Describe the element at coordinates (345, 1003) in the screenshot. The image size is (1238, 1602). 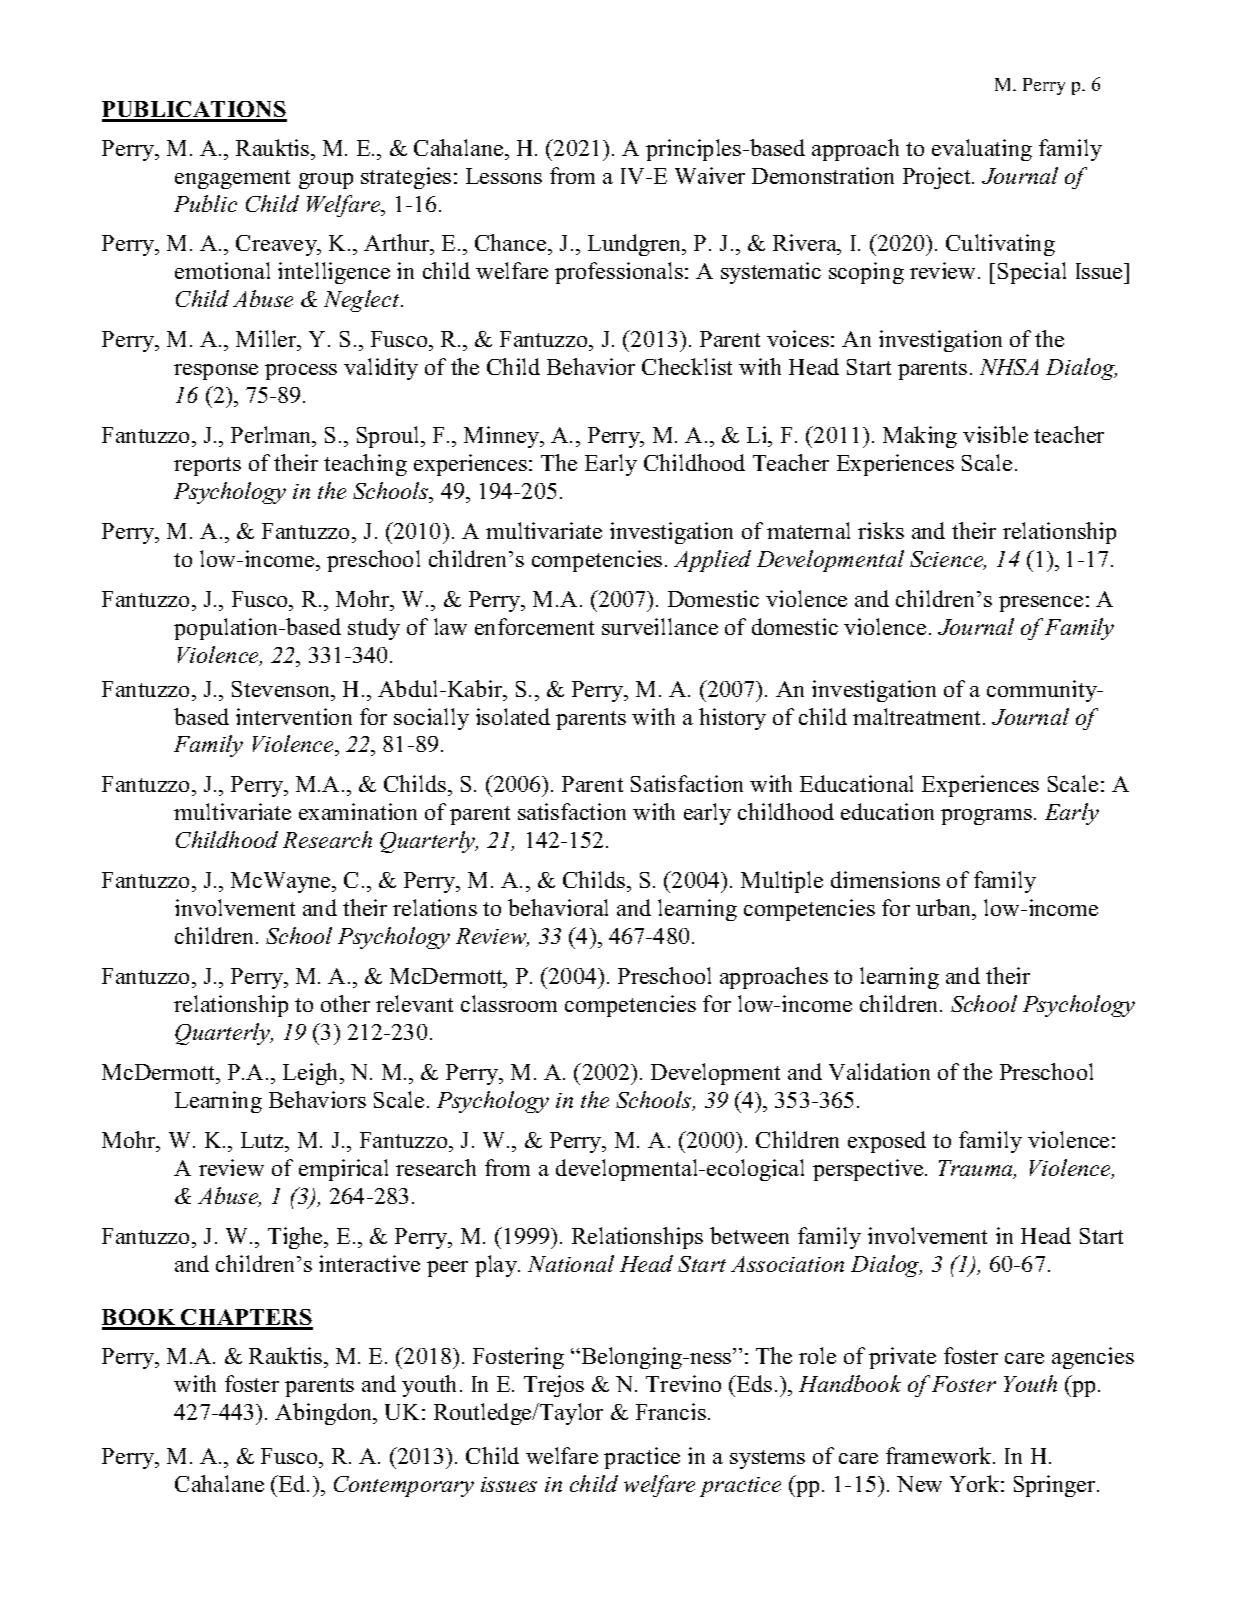
I see `other` at that location.
